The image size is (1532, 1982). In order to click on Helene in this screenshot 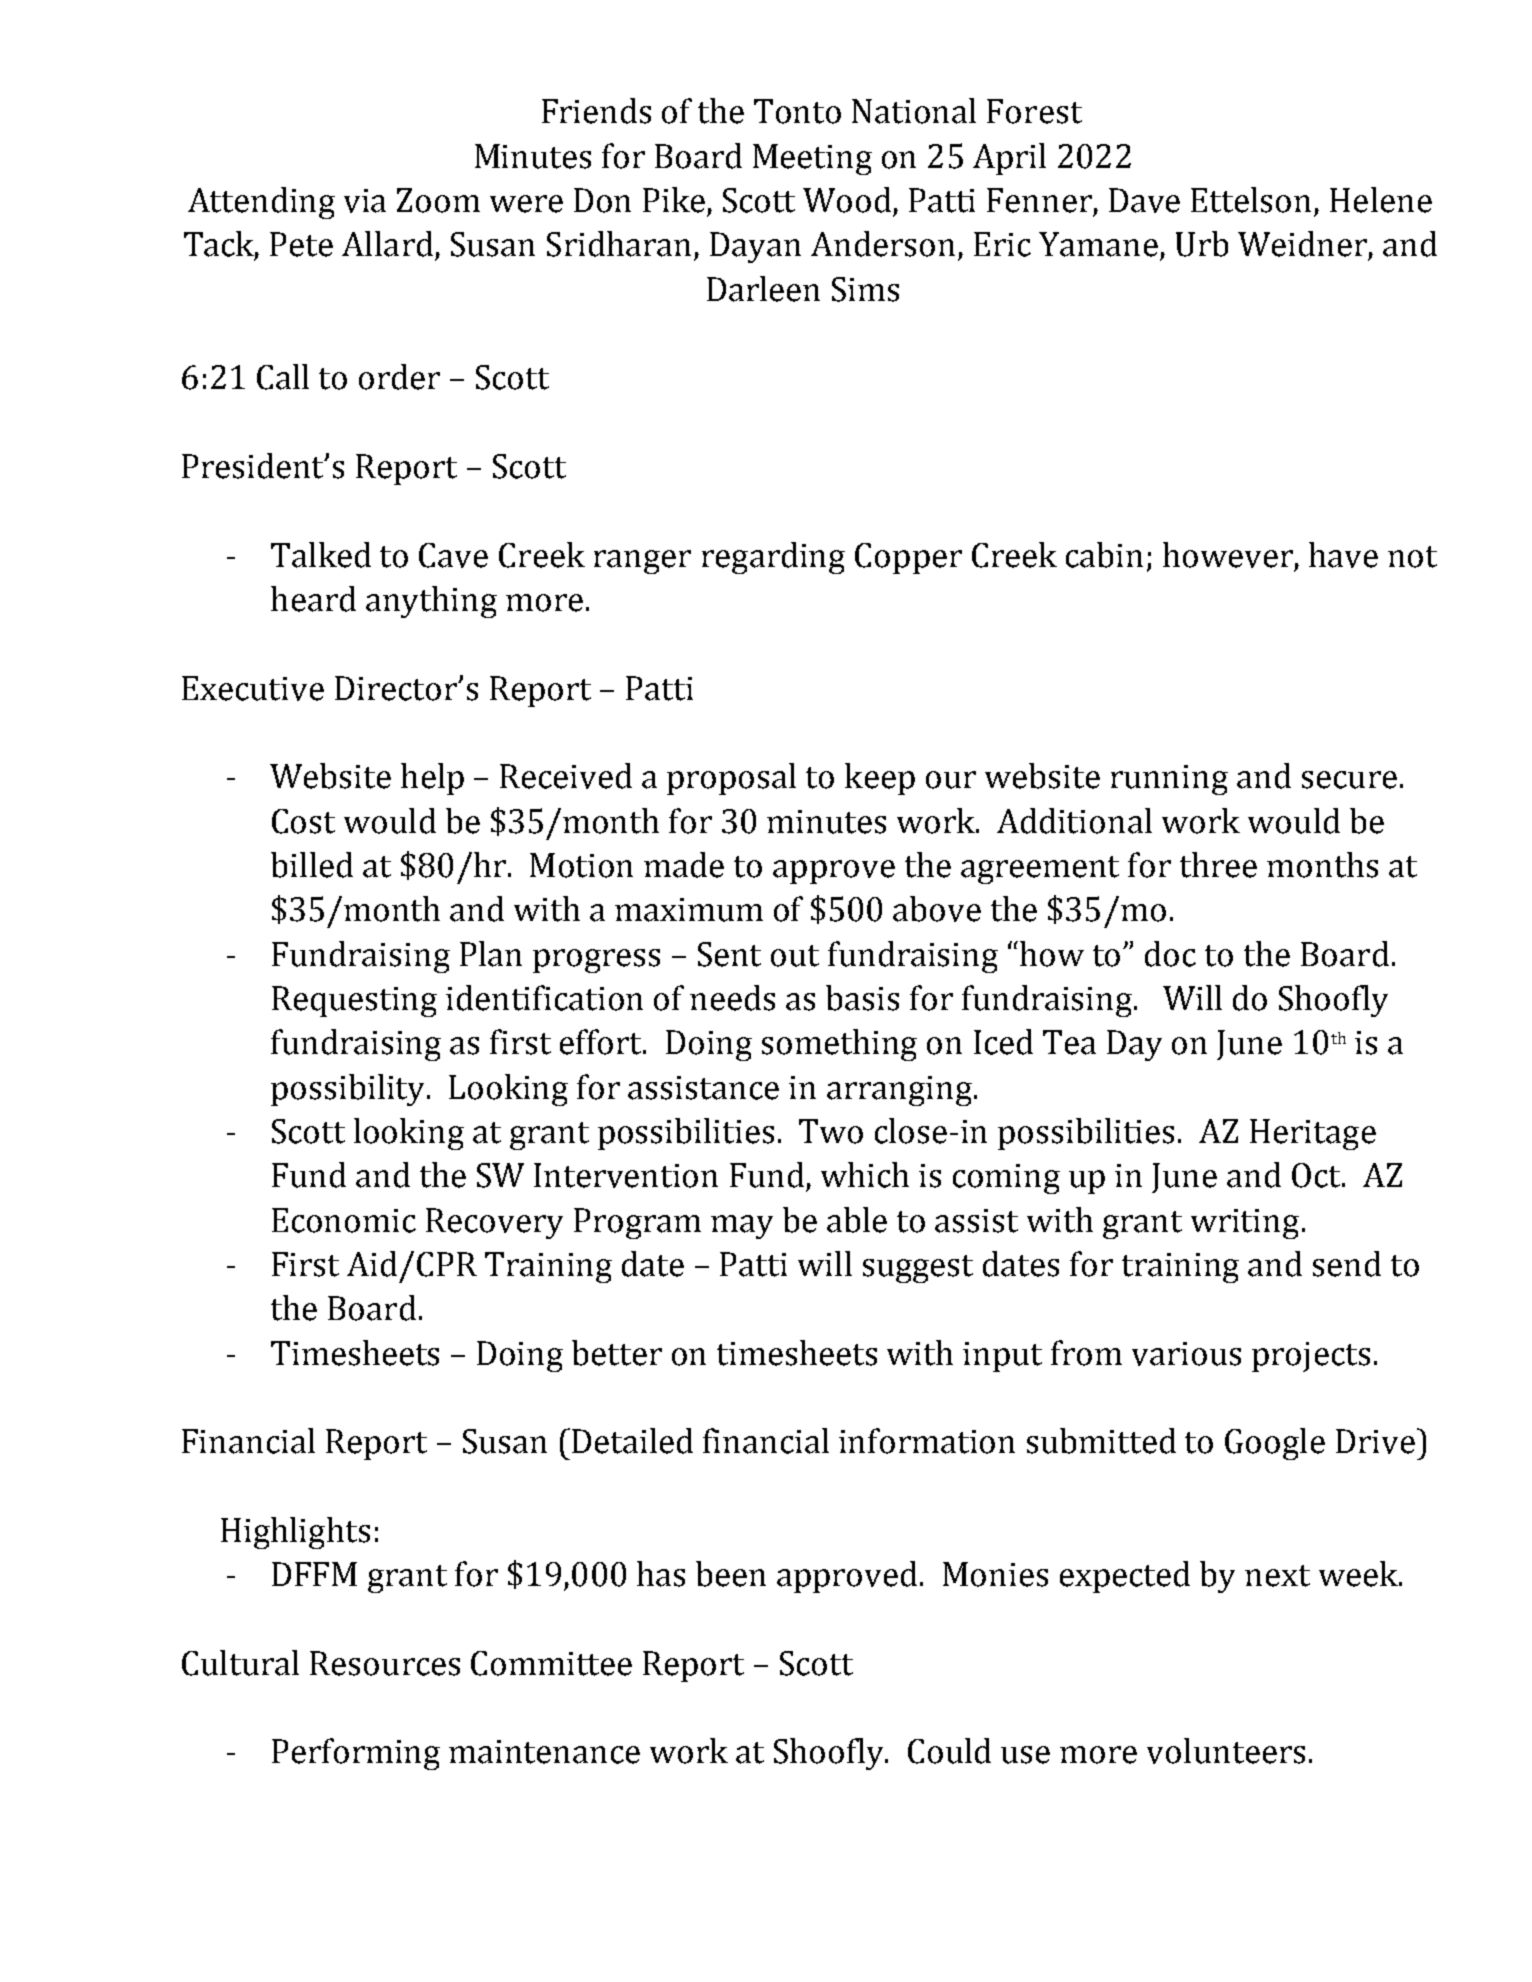, I will do `click(1381, 200)`.
